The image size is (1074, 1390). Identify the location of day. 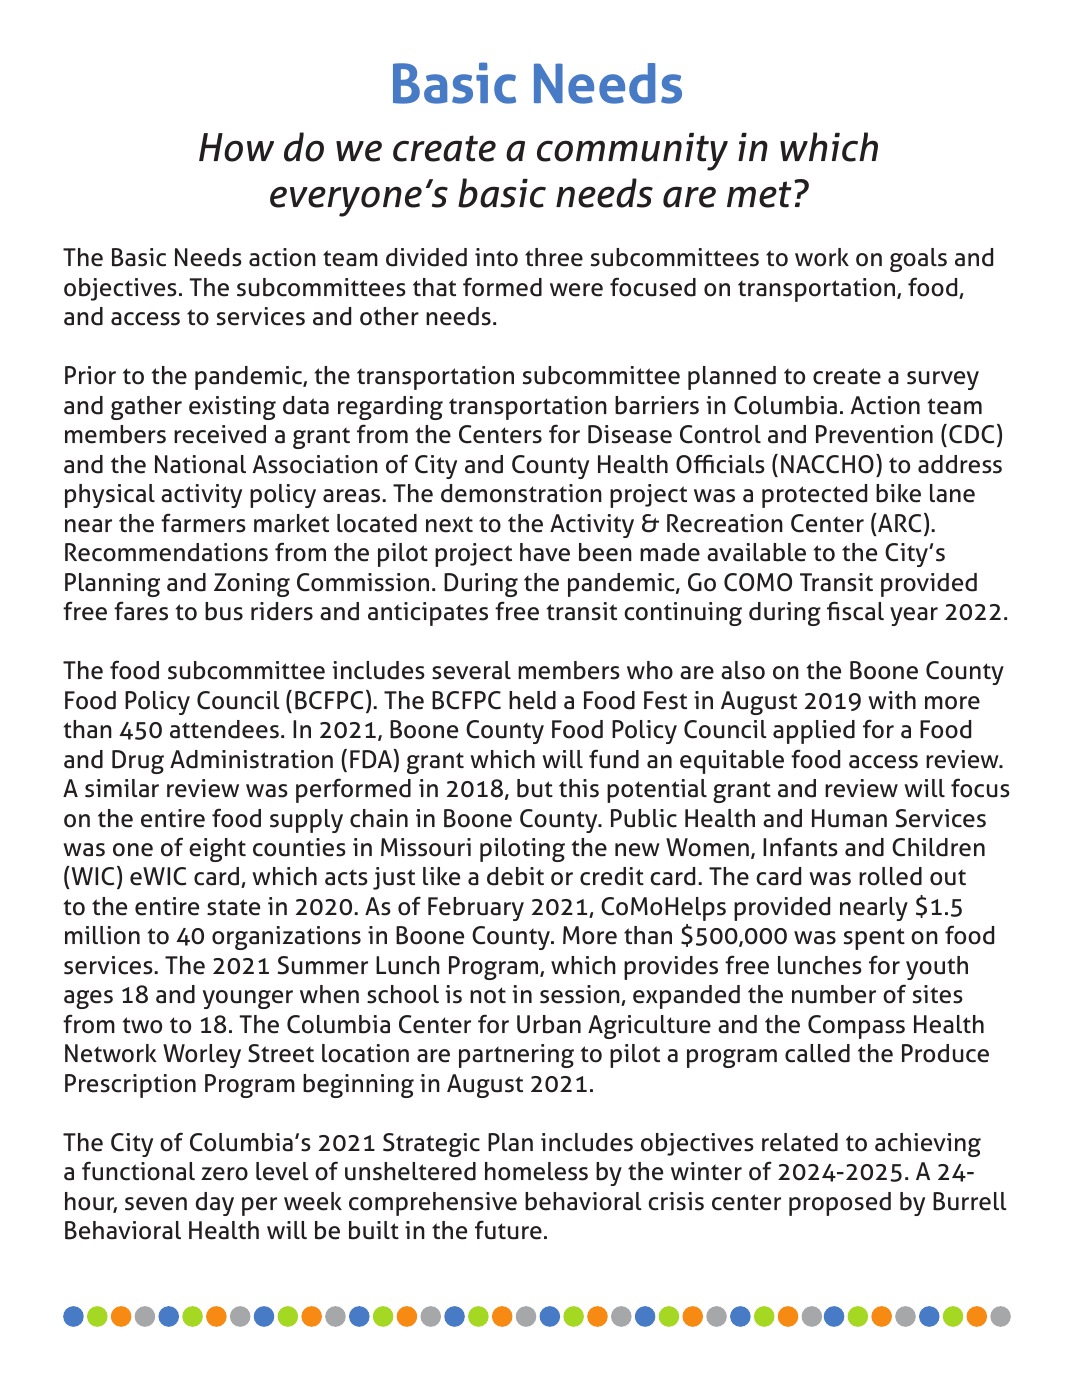
(215, 1204).
